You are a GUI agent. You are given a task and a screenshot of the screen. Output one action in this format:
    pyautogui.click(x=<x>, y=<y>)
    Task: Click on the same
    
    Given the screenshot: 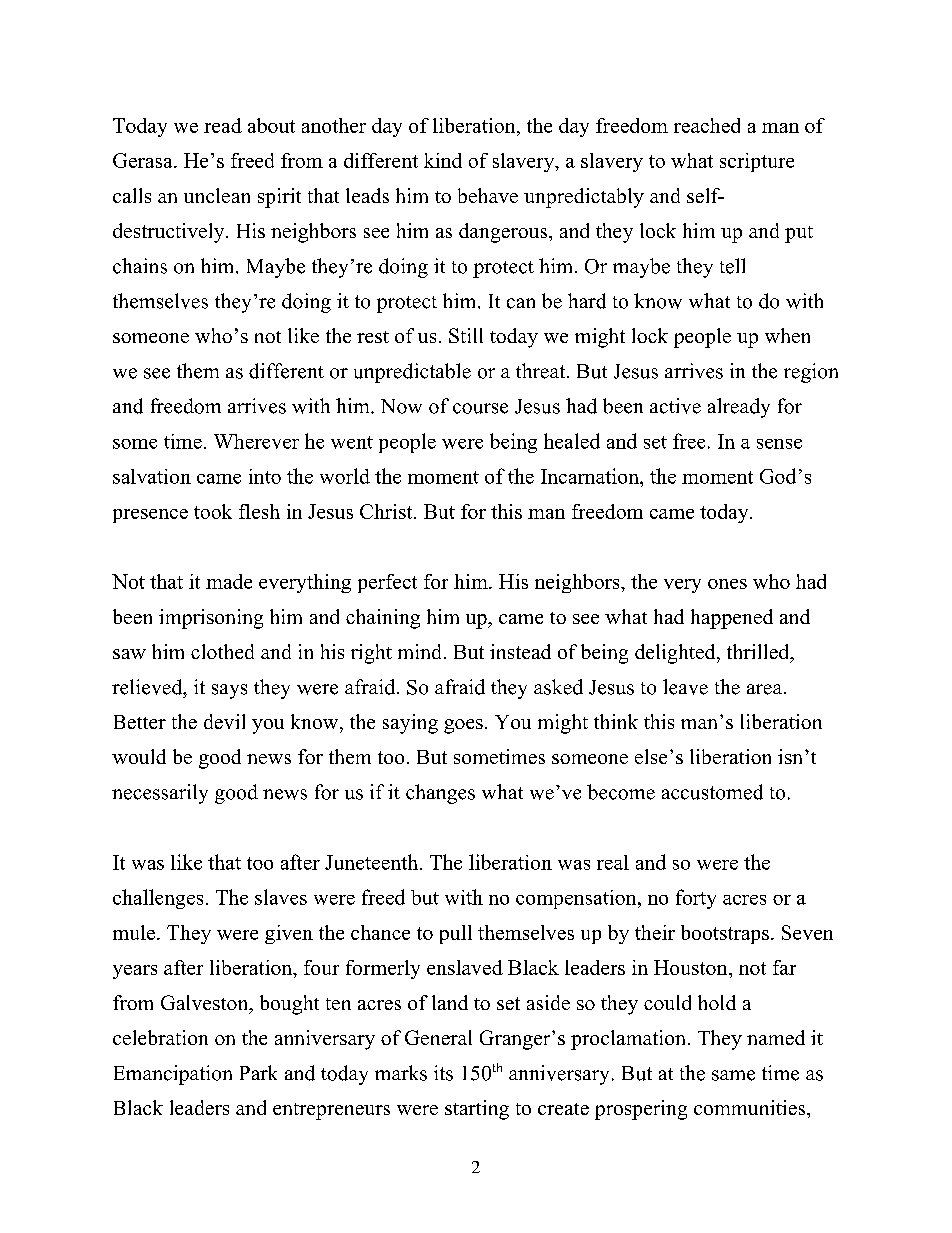 What is the action you would take?
    pyautogui.click(x=733, y=1075)
